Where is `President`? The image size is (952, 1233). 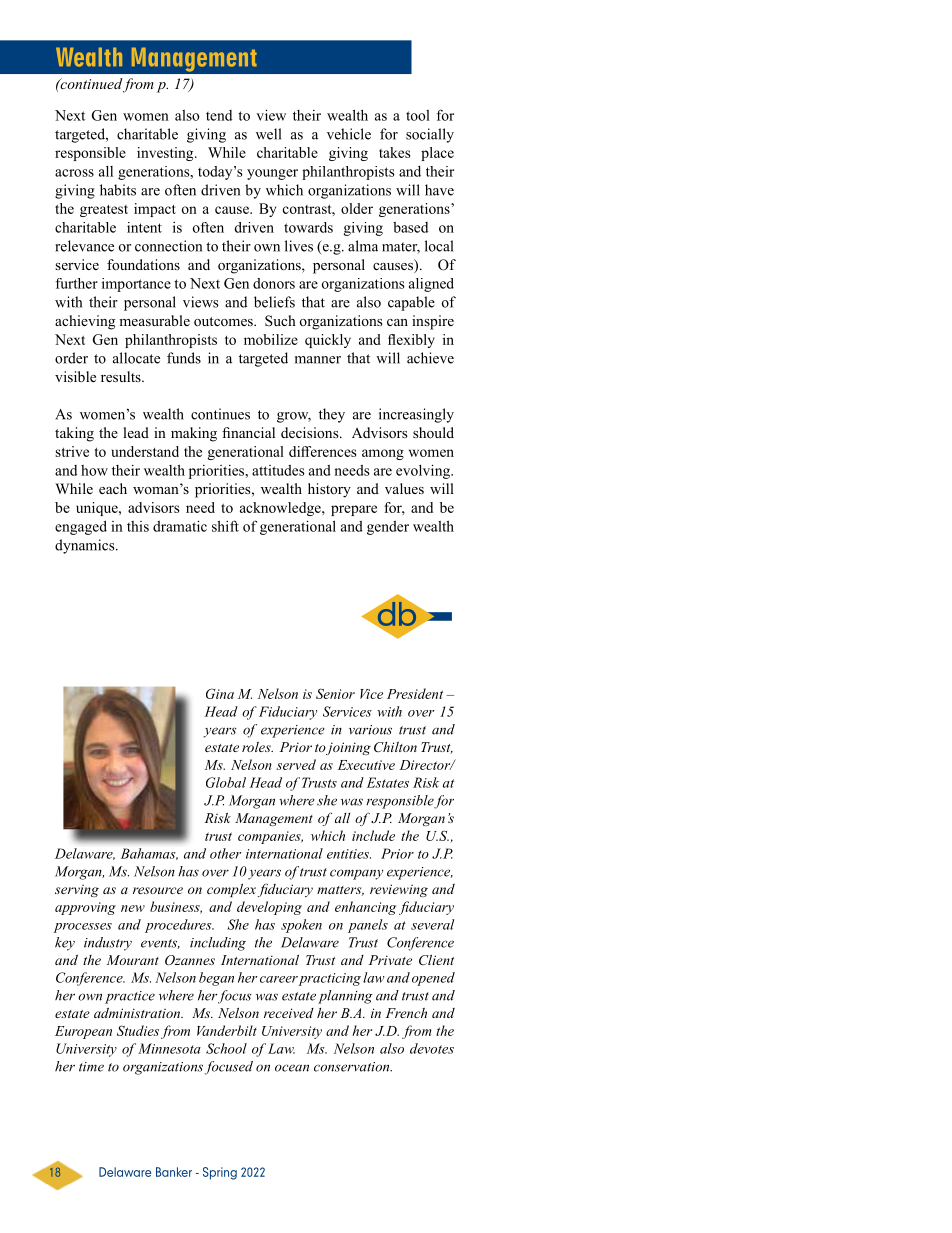
President is located at coordinates (415, 693).
